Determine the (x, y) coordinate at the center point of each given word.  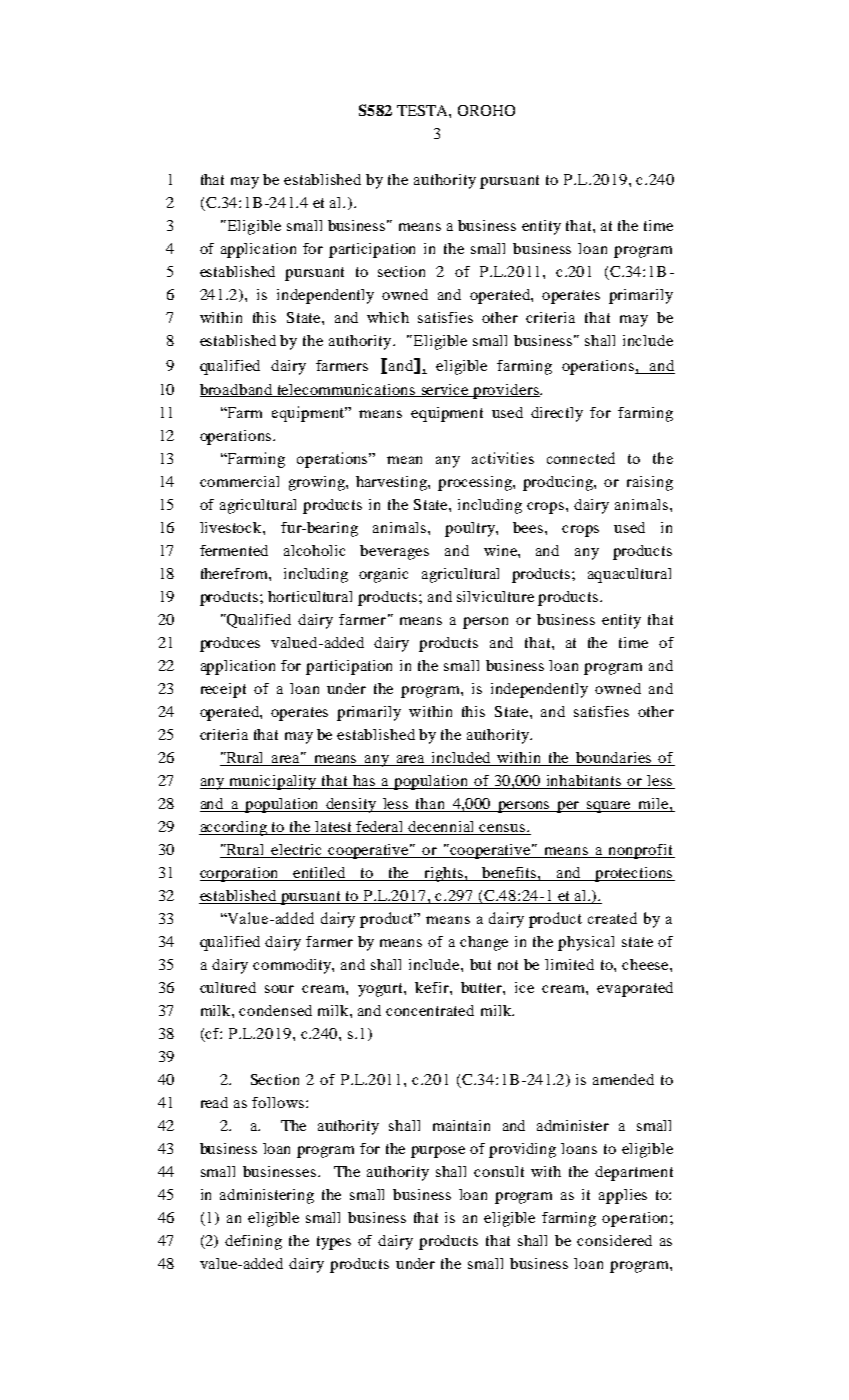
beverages (394, 552)
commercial (239, 481)
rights (444, 874)
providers (506, 391)
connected (581, 458)
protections (634, 874)
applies (623, 1196)
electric (296, 849)
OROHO (486, 110)
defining (253, 1242)
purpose (438, 1152)
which (388, 317)
